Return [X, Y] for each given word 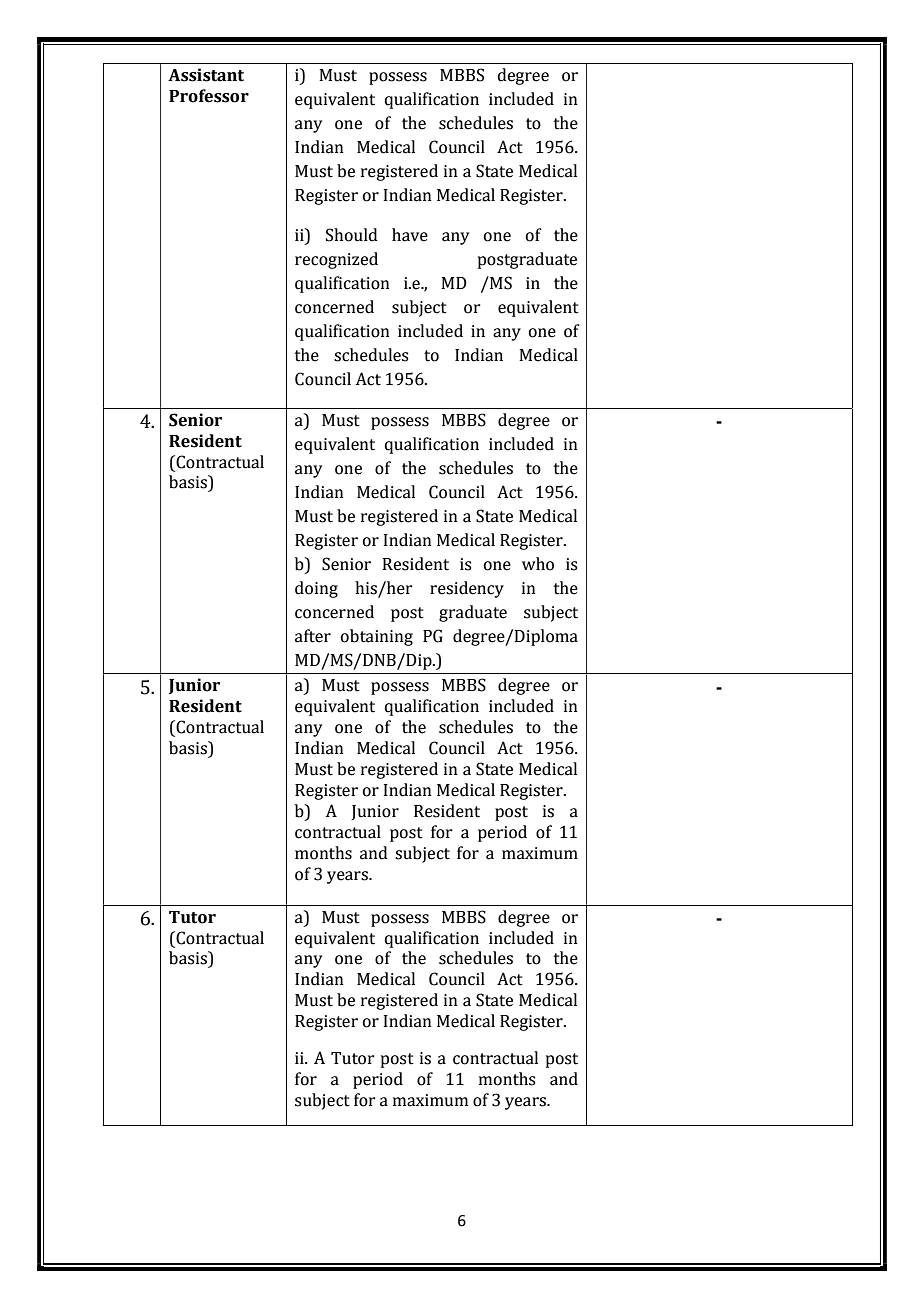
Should [352, 235]
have [410, 235]
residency [467, 589]
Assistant [206, 75]
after [313, 636]
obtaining [377, 637]
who [538, 564]
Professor [209, 96]
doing [316, 589]
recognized [336, 260]
